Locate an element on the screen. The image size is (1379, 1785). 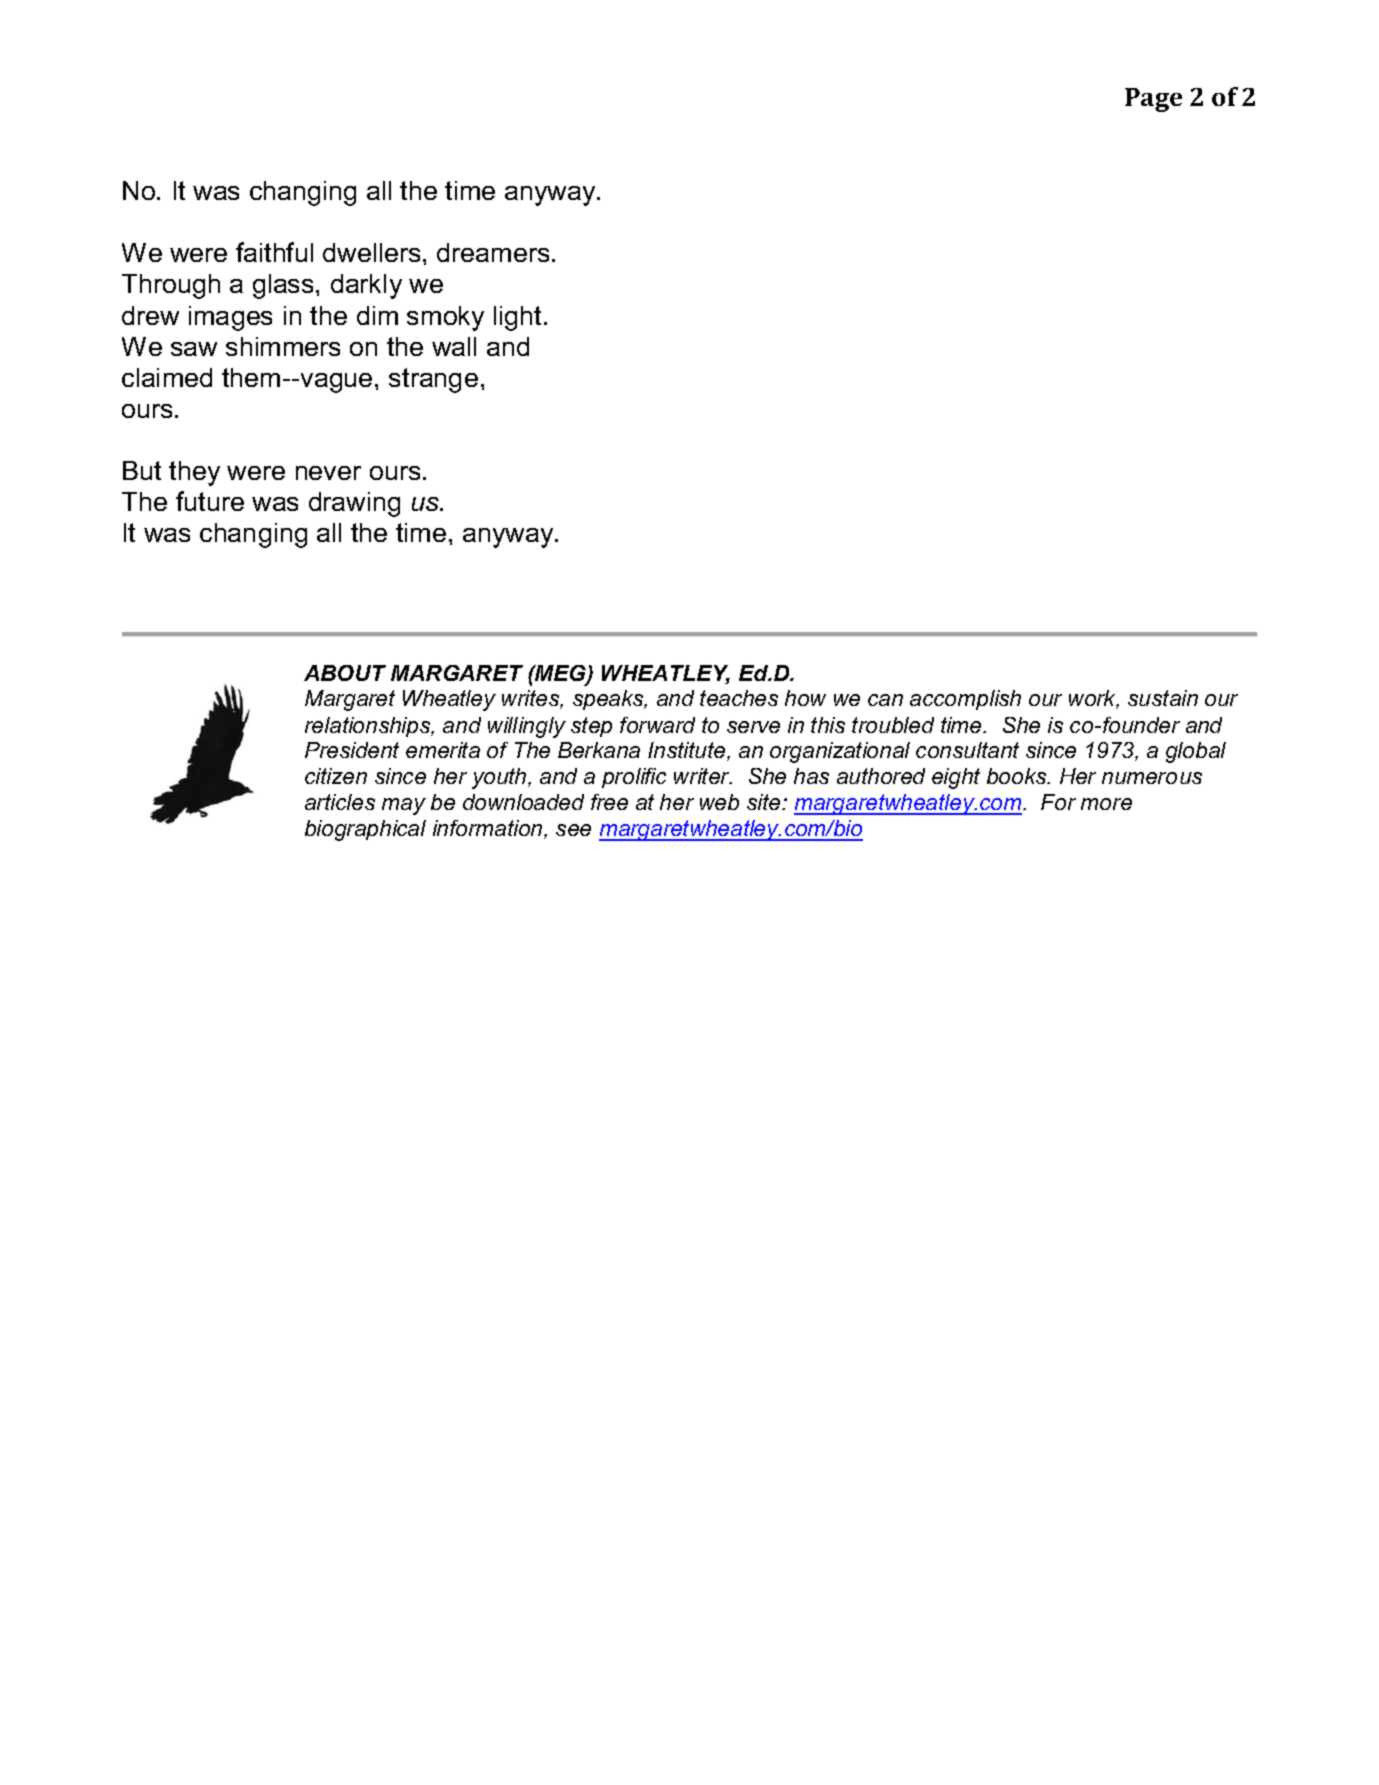
light is located at coordinates (517, 318).
